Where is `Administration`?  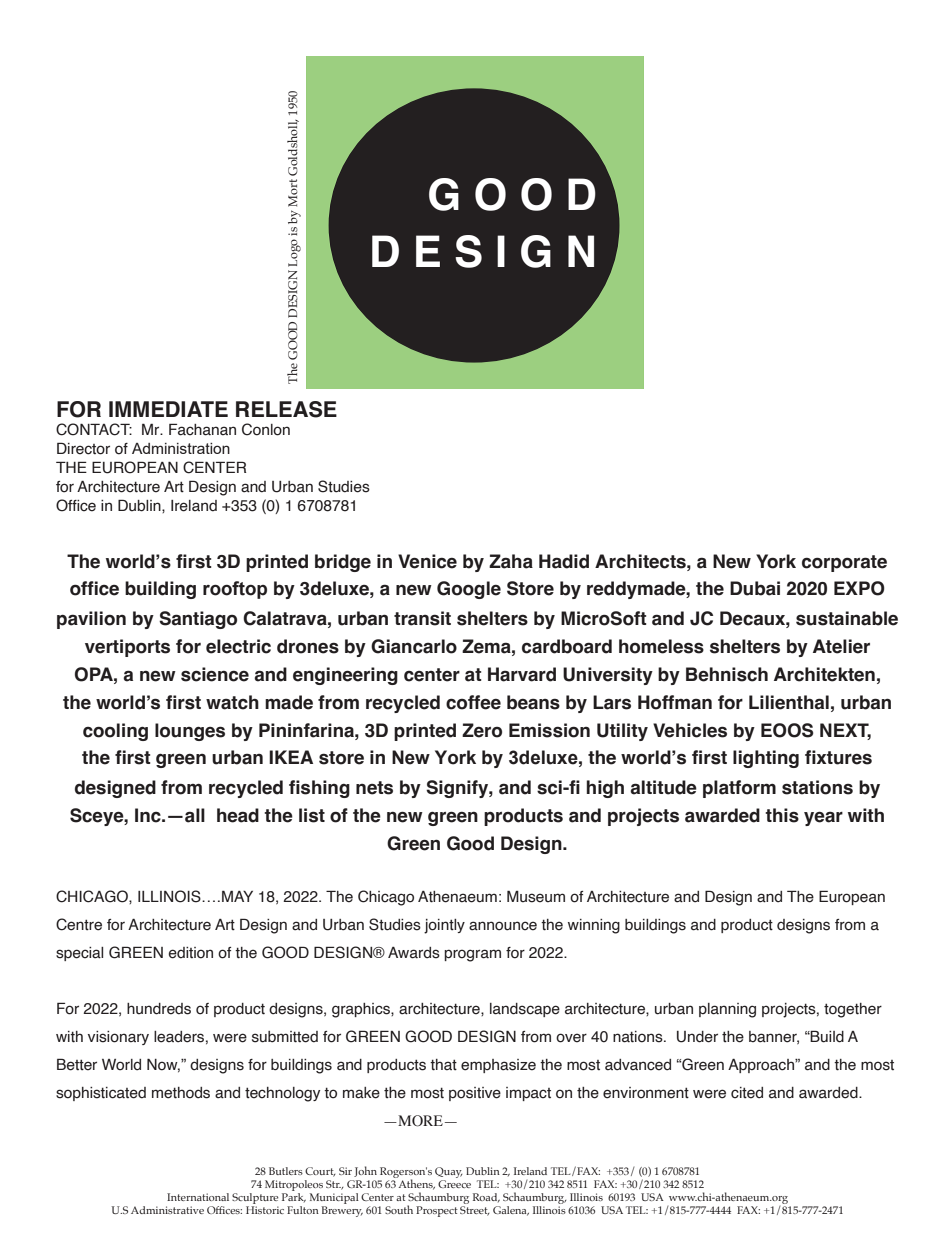 Administration is located at coordinates (181, 448).
